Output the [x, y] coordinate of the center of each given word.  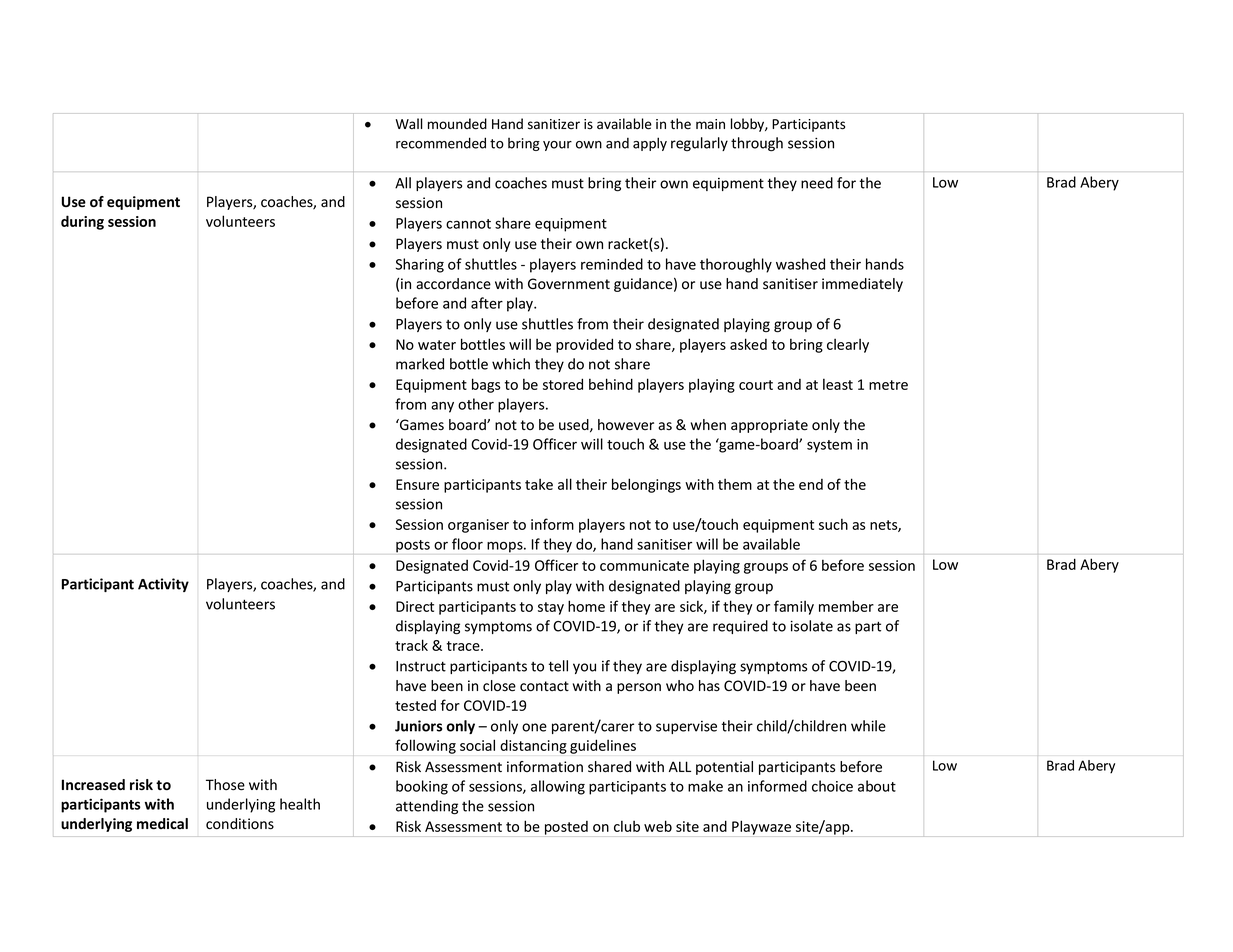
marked [420, 364]
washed [800, 264]
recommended [441, 143]
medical [162, 824]
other [476, 404]
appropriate [769, 426]
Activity [163, 585]
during [82, 222]
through [757, 144]
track [411, 645]
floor [467, 544]
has [709, 686]
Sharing [420, 265]
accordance [453, 284]
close [499, 686]
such [833, 524]
